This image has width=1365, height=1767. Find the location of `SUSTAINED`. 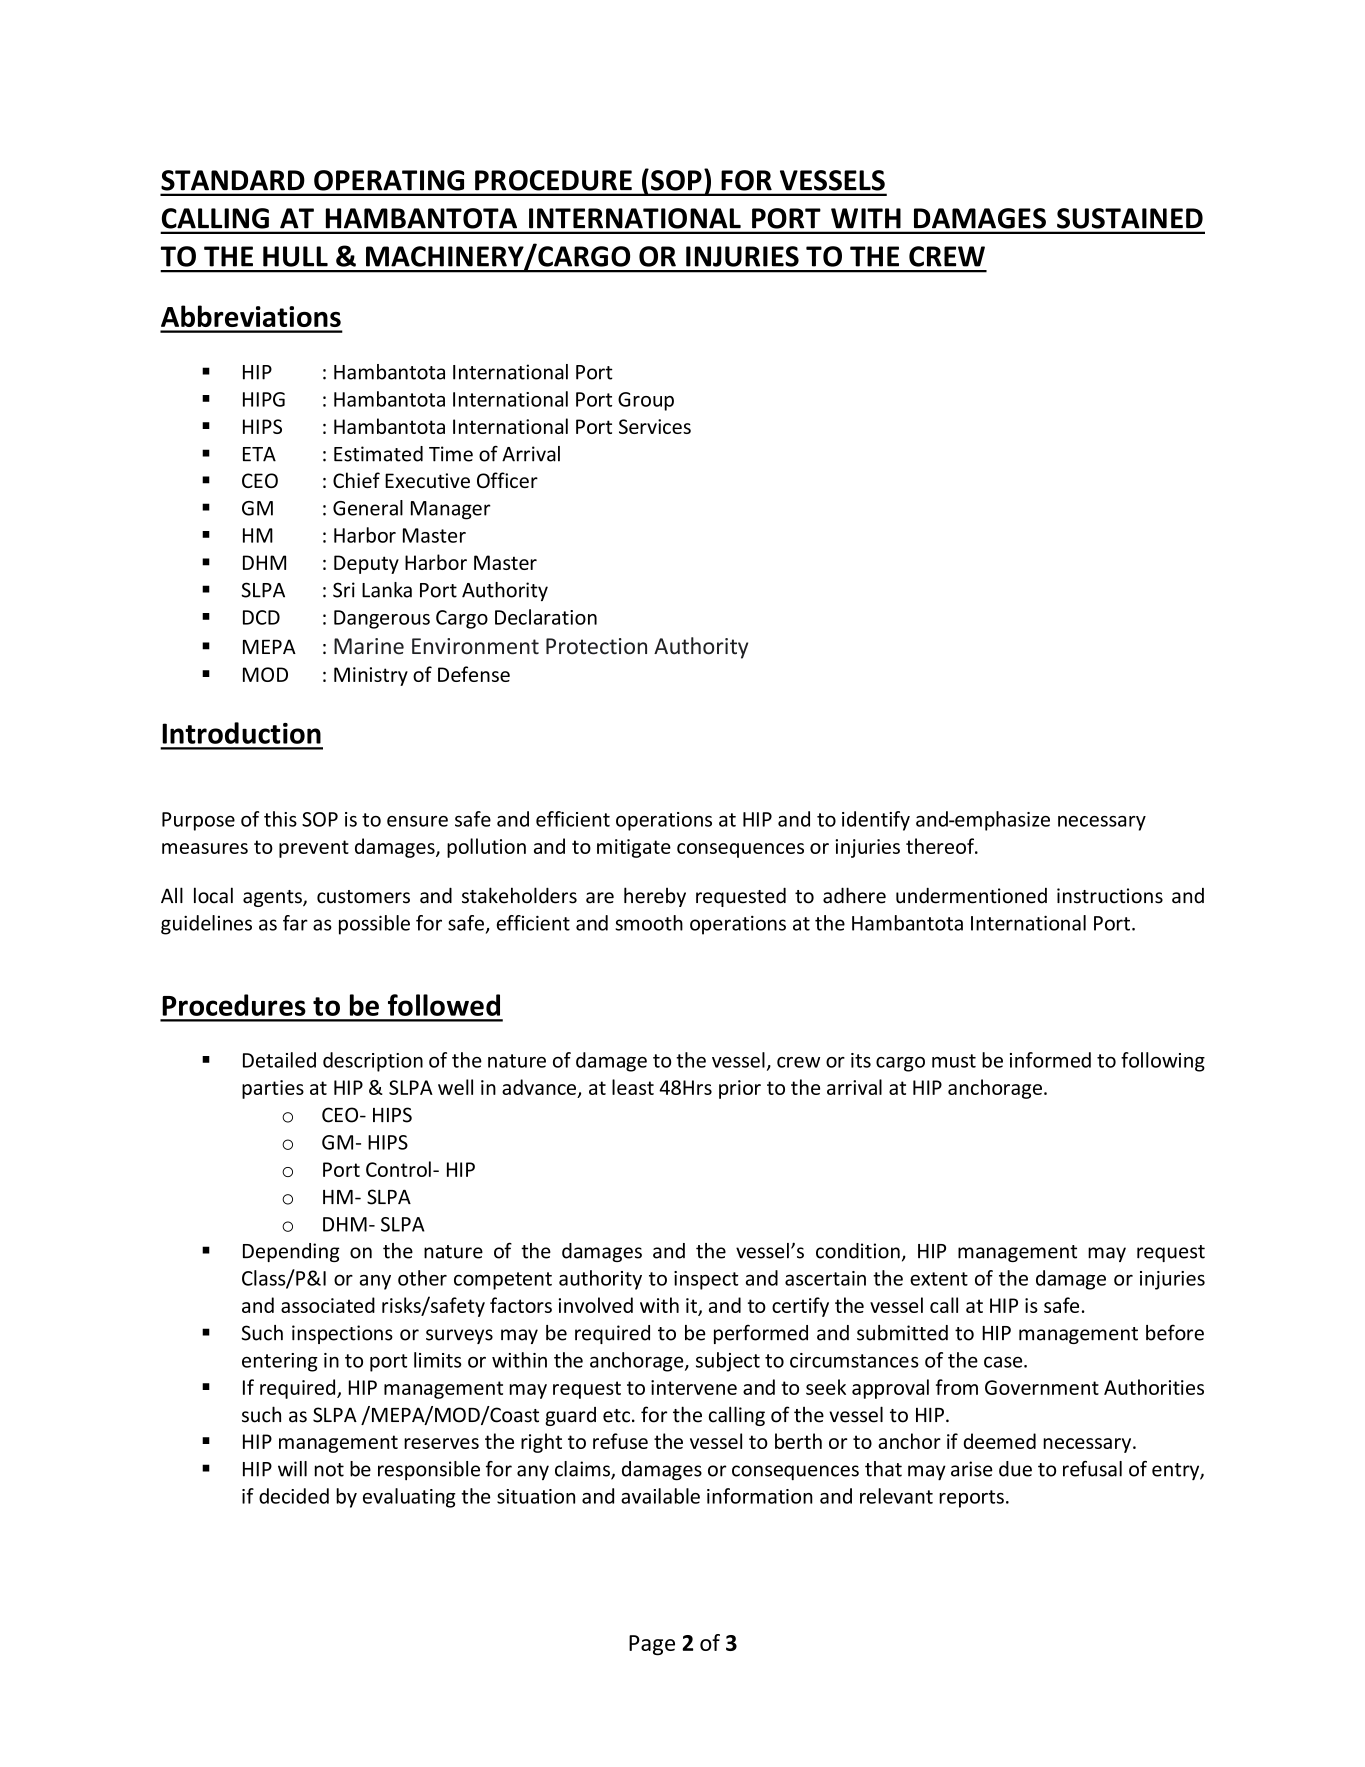

SUSTAINED is located at coordinates (1130, 218).
